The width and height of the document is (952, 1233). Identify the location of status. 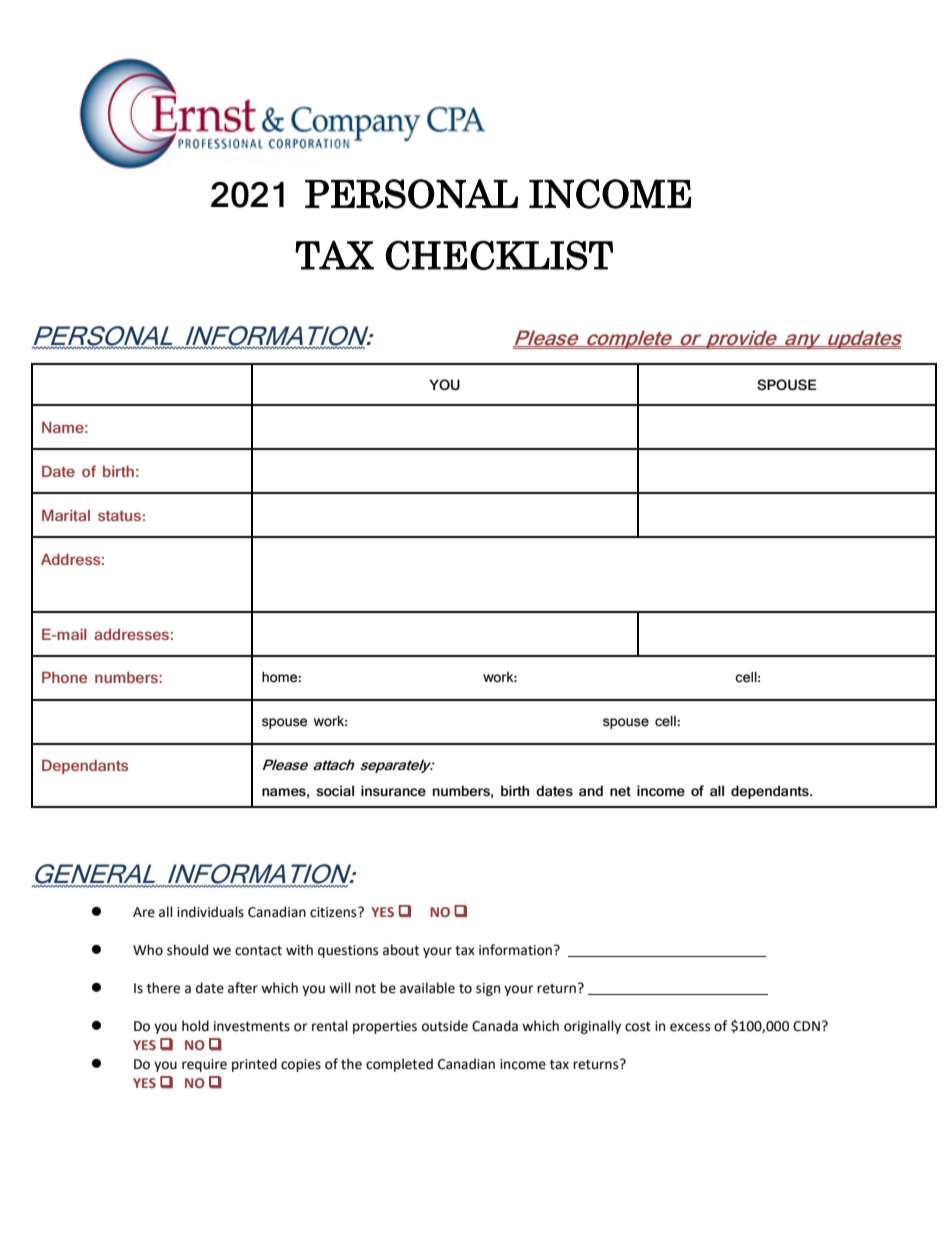
(119, 516).
